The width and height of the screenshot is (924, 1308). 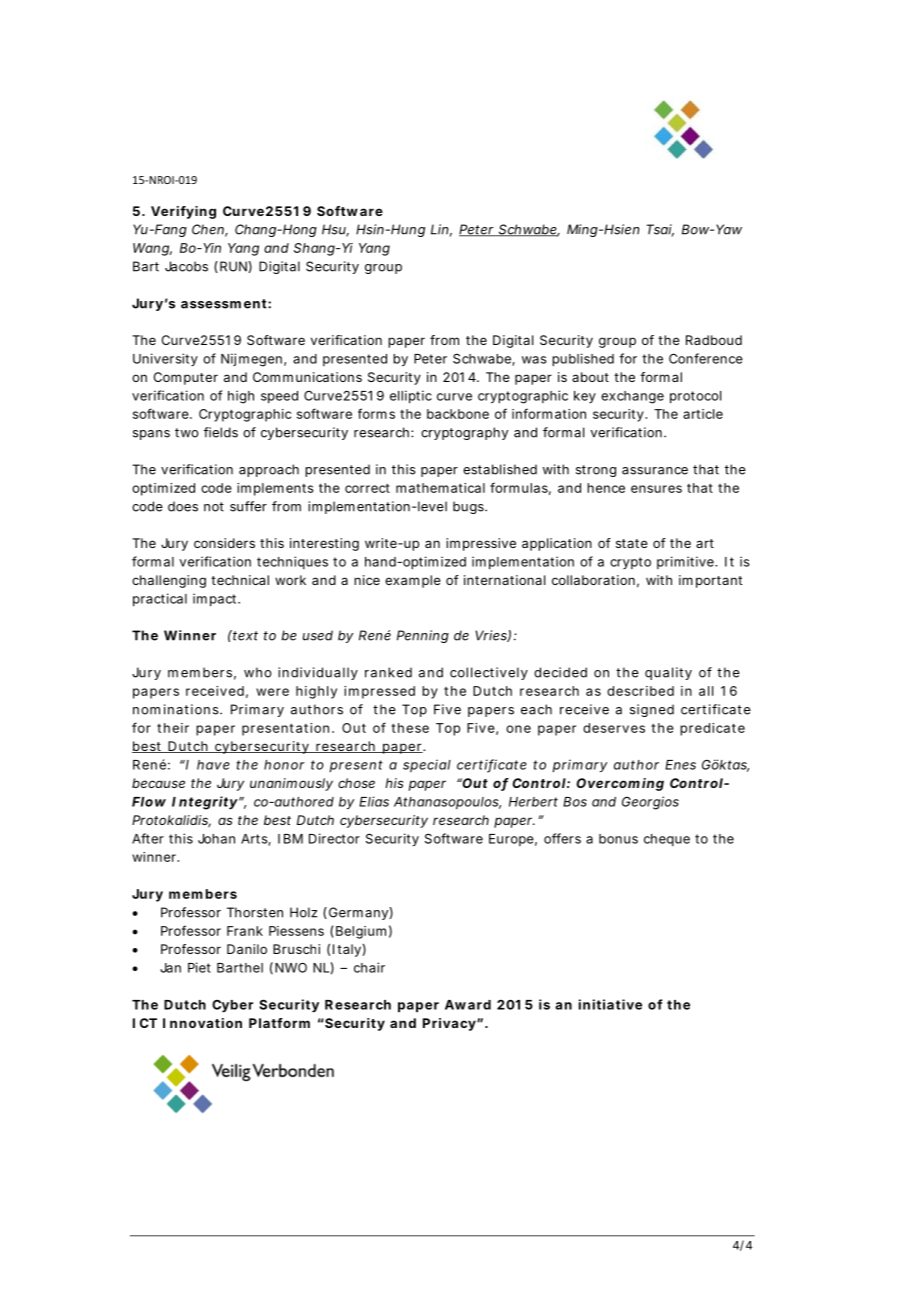 I want to click on Penning, so click(x=423, y=636).
